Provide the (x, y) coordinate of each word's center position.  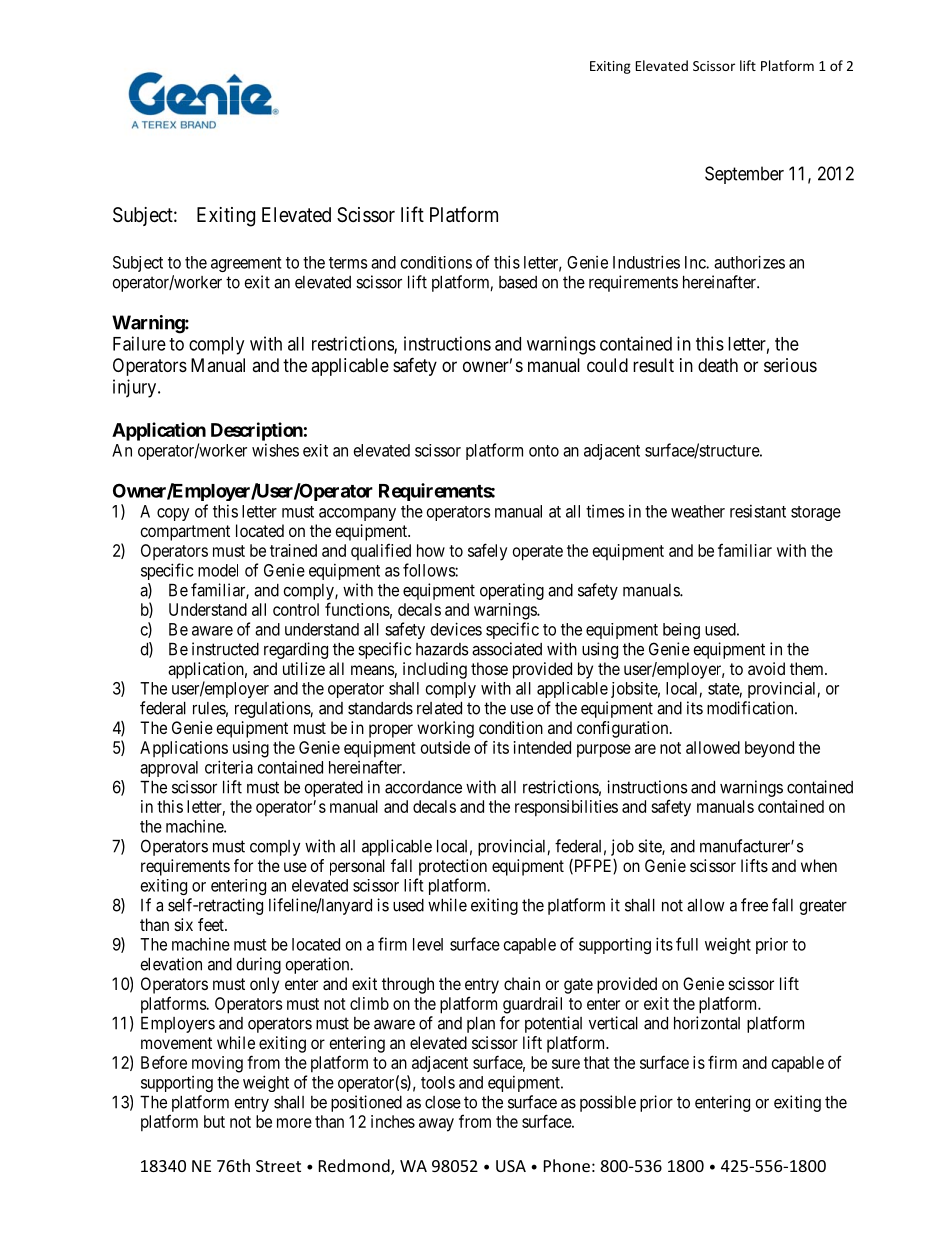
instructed (225, 649)
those (489, 668)
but (214, 1121)
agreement (246, 264)
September (744, 175)
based (518, 282)
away (436, 1125)
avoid (766, 668)
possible (608, 1103)
